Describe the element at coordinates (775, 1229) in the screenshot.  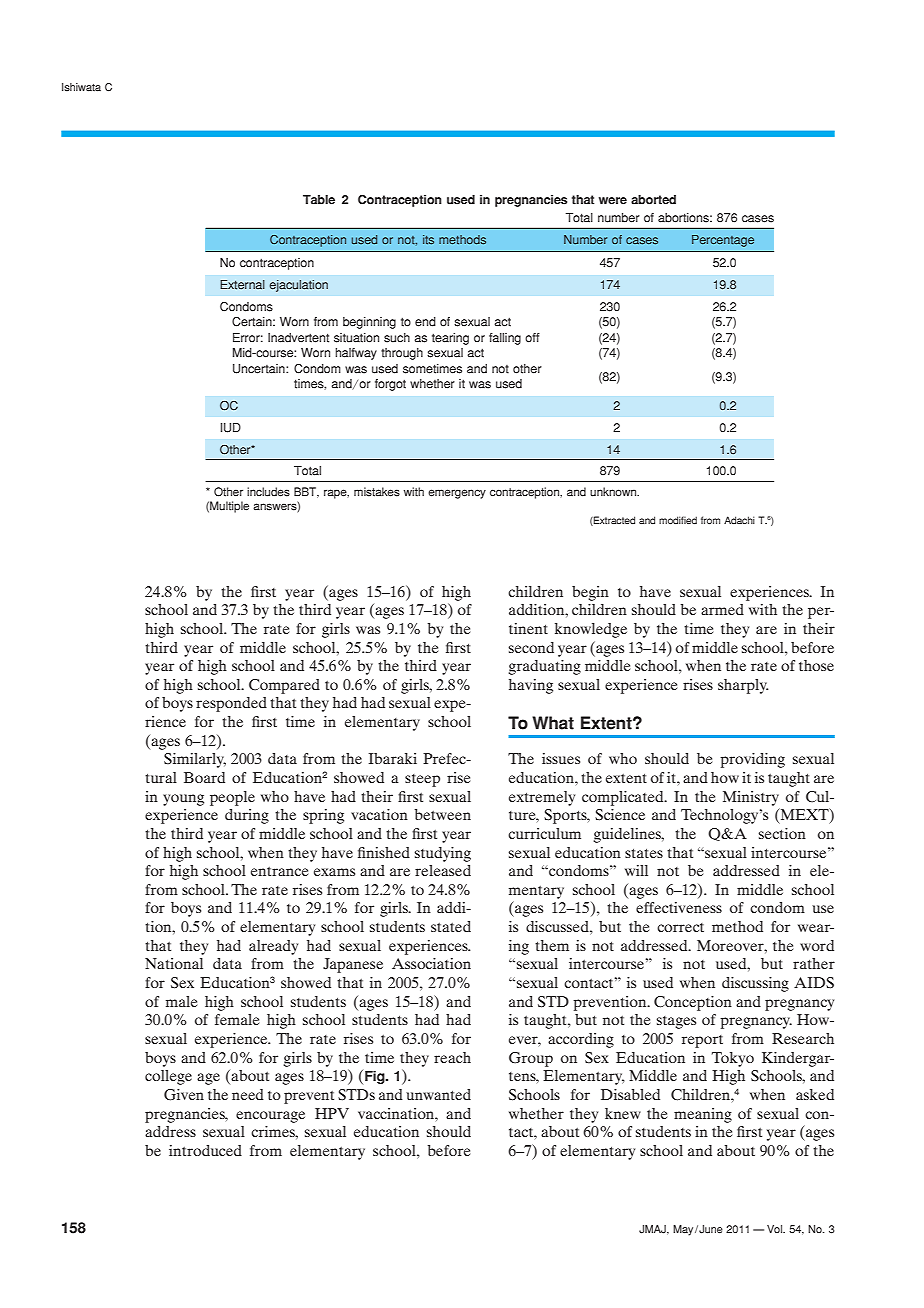
I see `Vol` at that location.
